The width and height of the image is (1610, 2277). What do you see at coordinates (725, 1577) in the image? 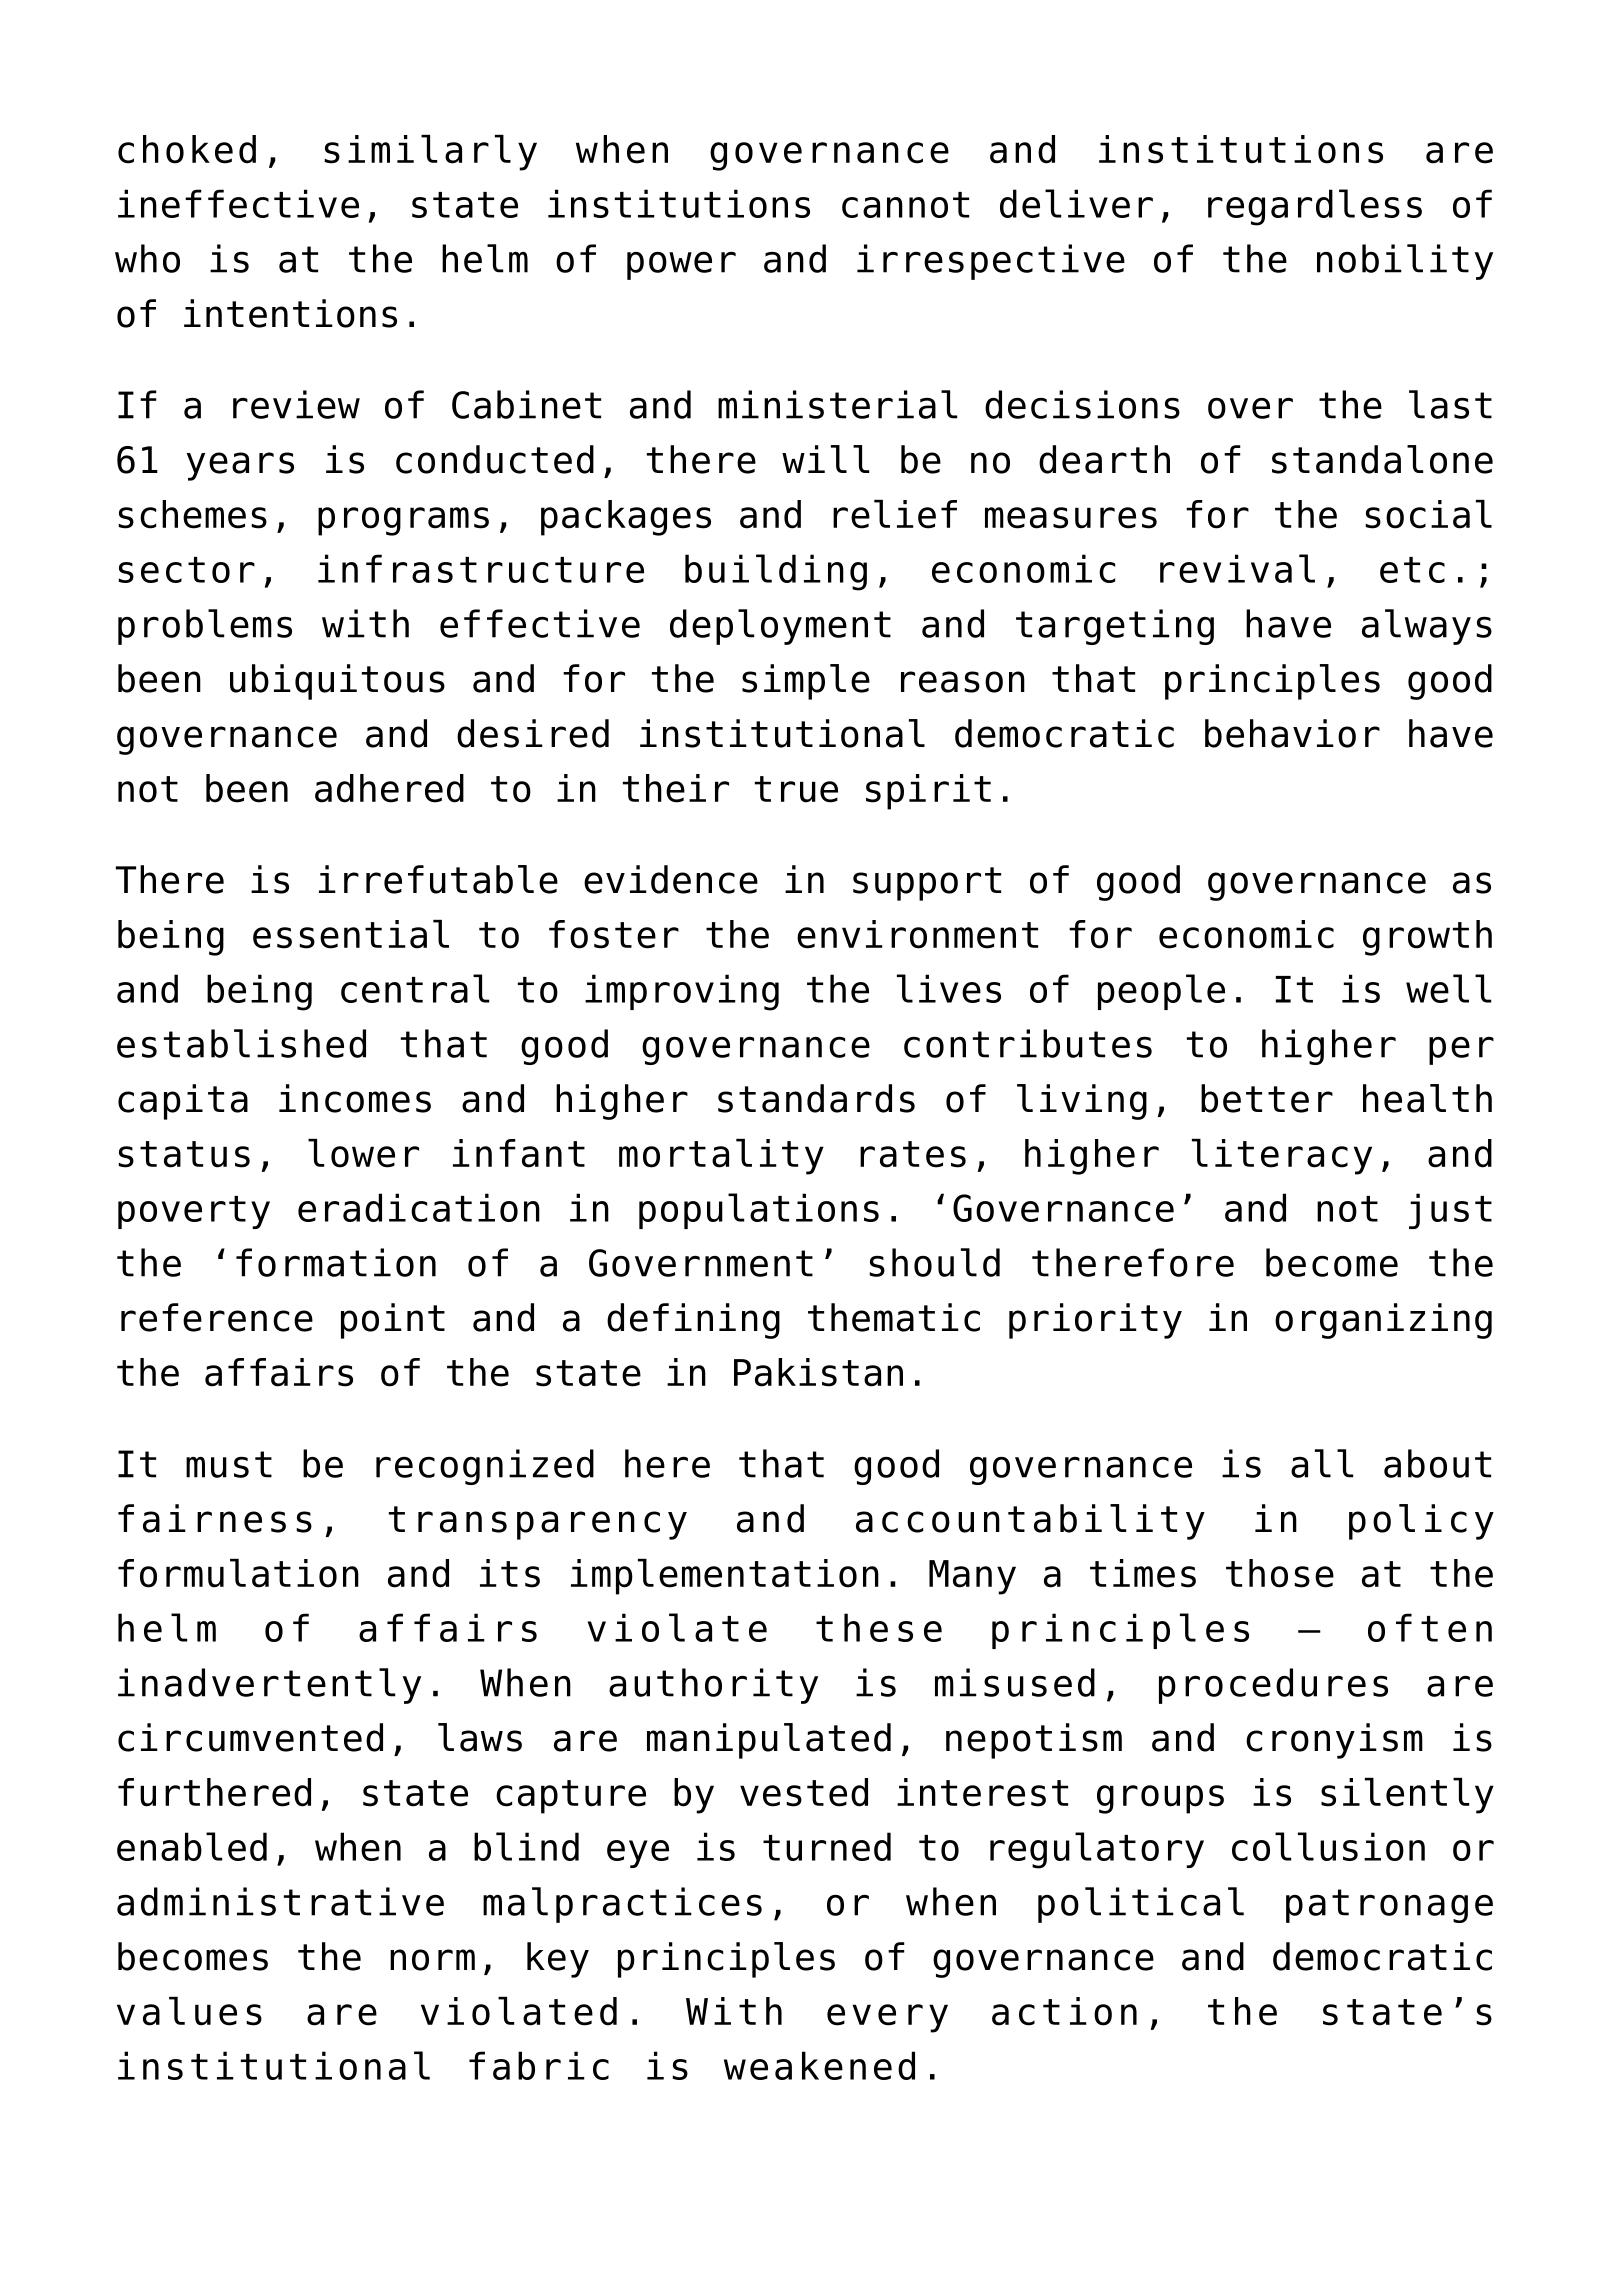
I see `implementation` at bounding box center [725, 1577].
